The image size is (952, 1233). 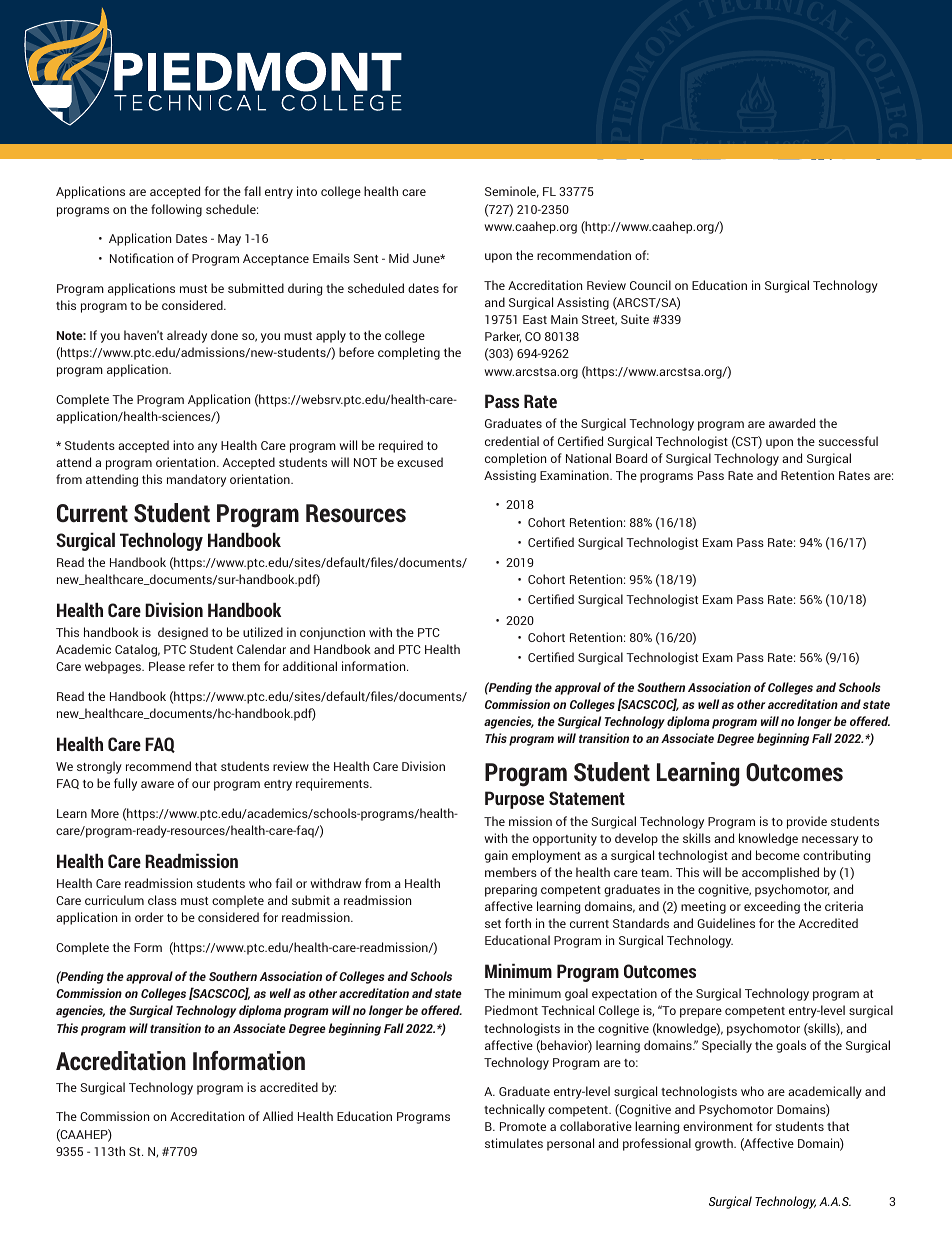 What do you see at coordinates (848, 441) in the image?
I see `successful` at bounding box center [848, 441].
